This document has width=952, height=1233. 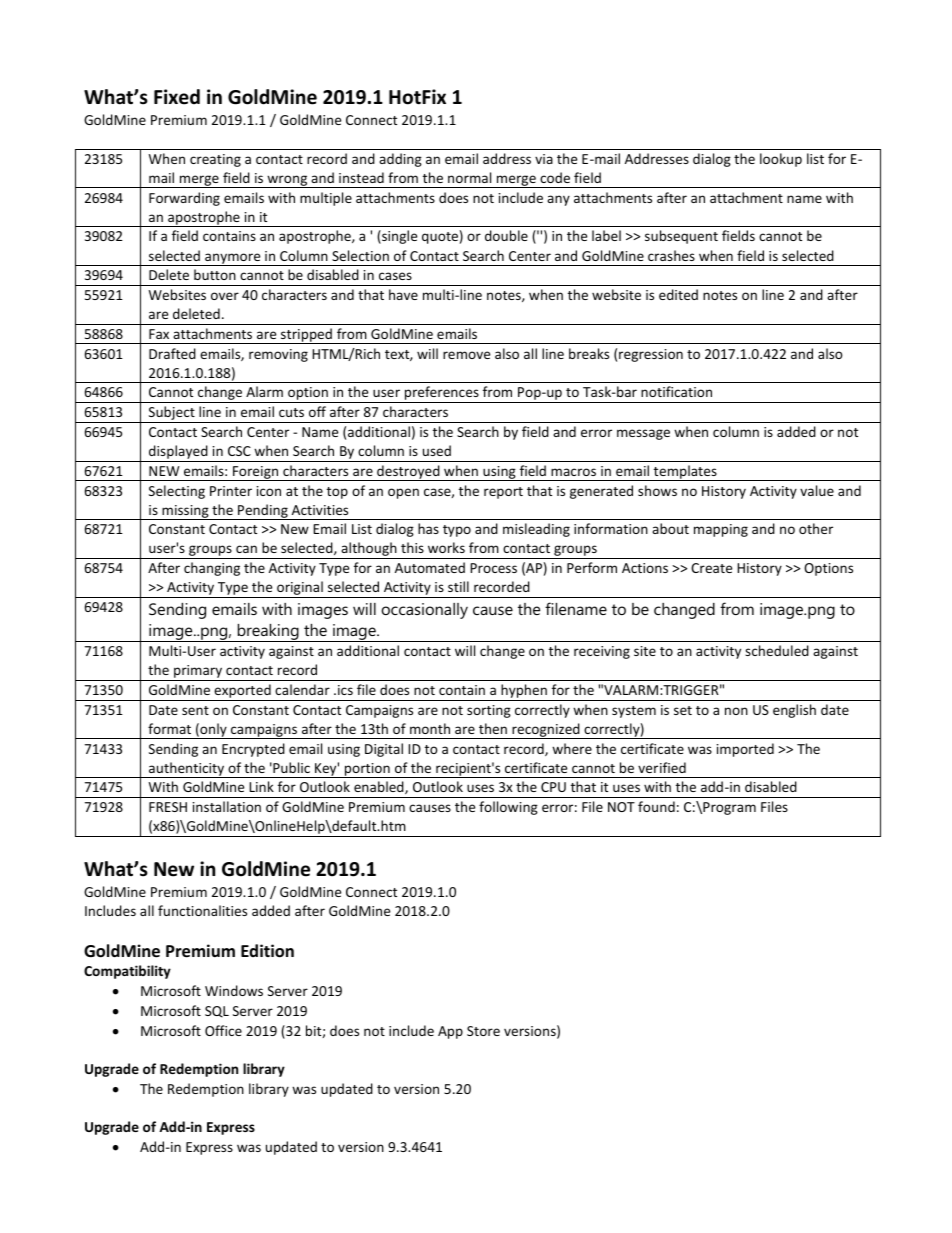 I want to click on Process, so click(x=493, y=568).
